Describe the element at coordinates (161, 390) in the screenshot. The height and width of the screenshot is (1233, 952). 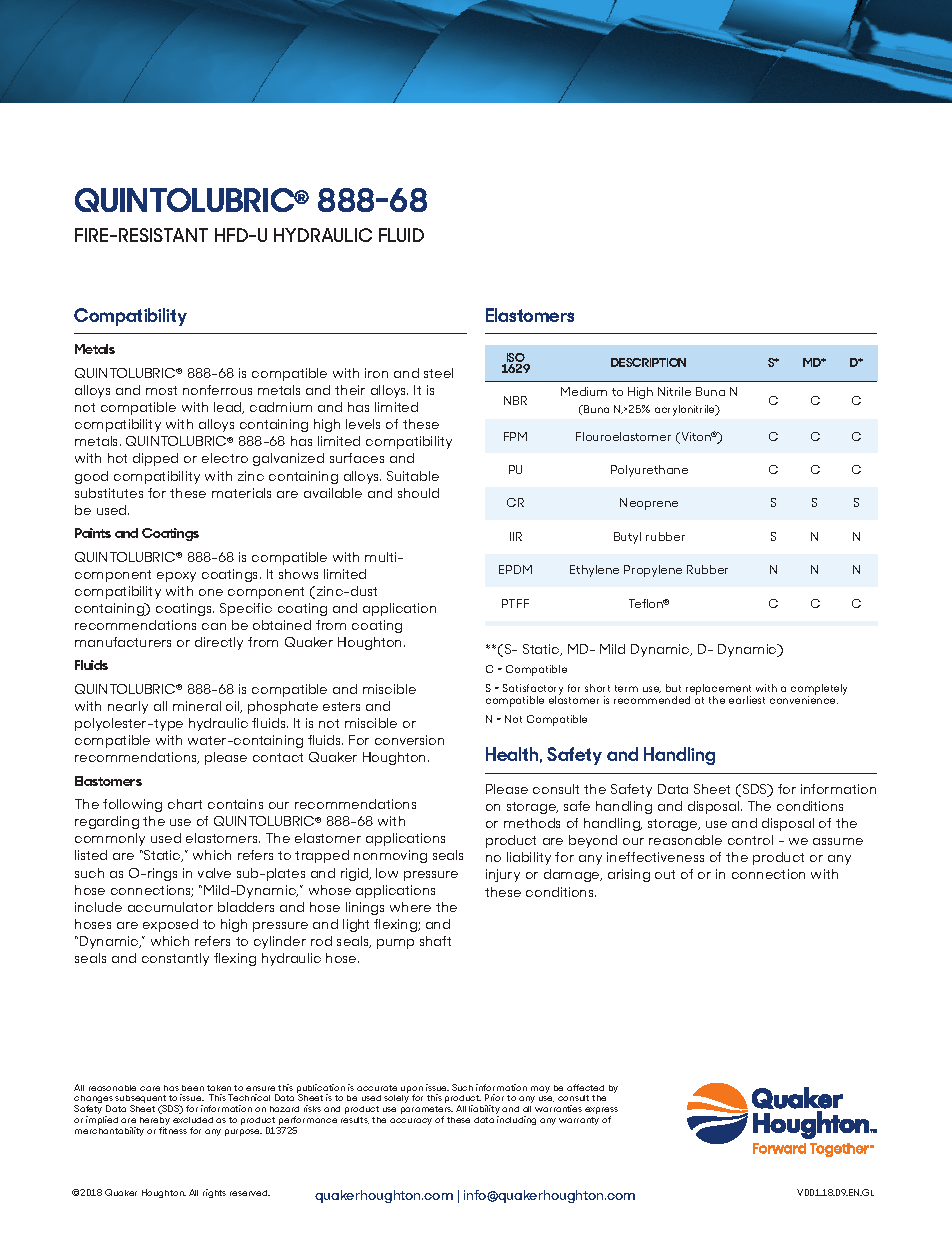
I see `most` at that location.
